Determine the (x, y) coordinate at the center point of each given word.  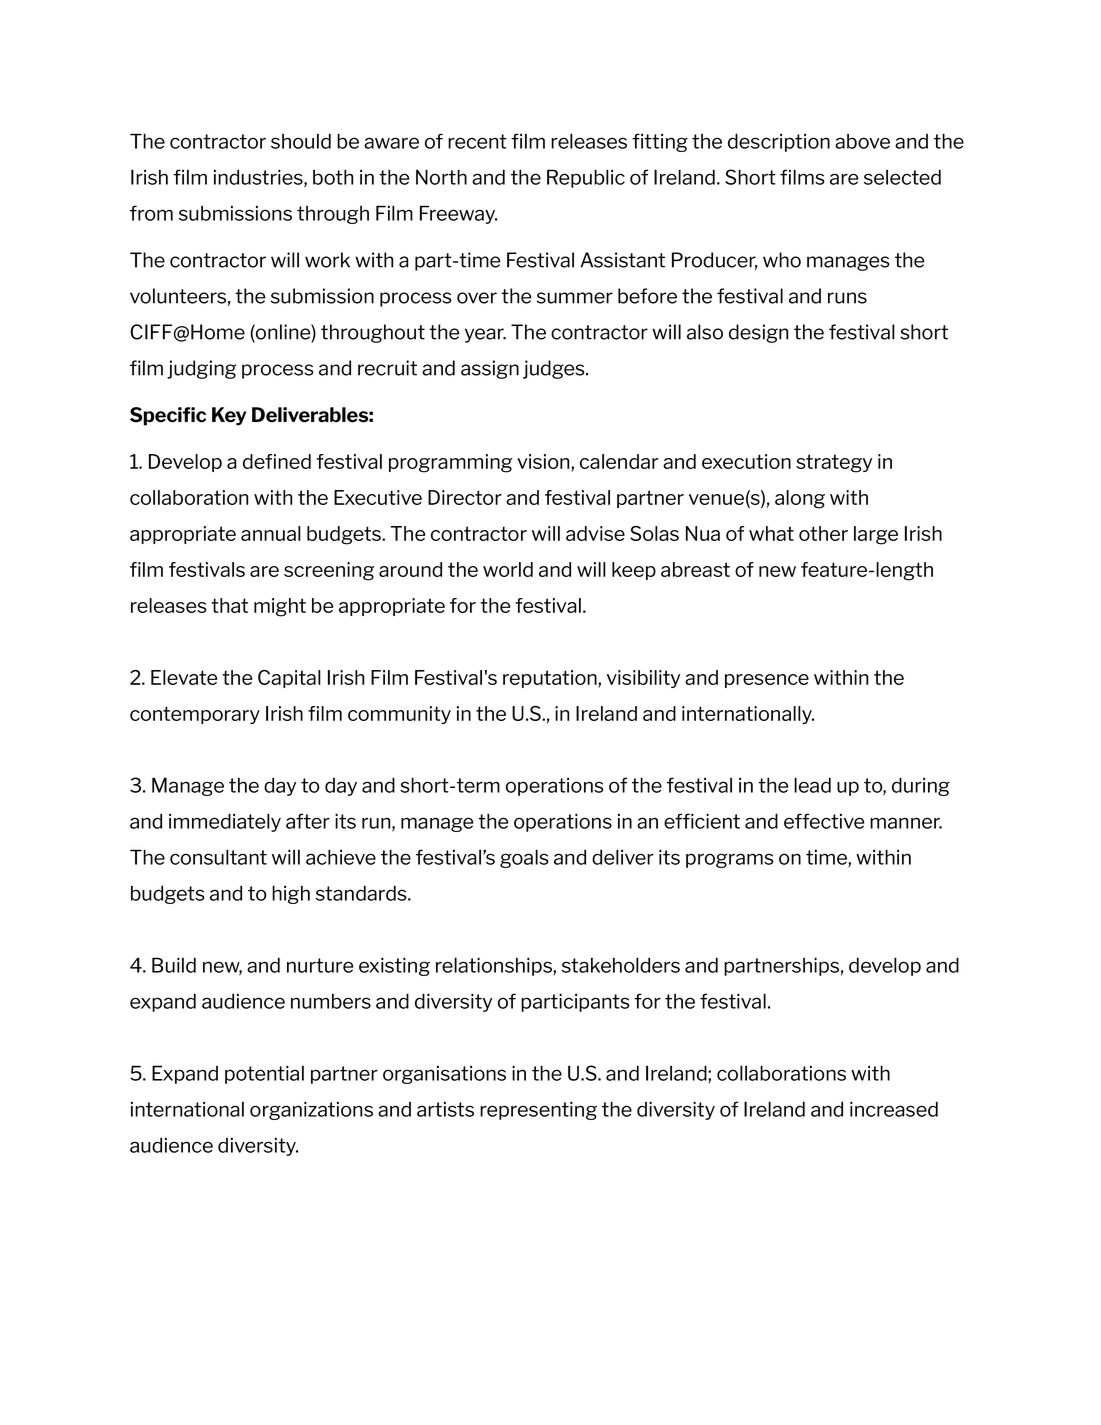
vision (544, 463)
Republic (586, 178)
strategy (834, 463)
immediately (225, 822)
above (862, 141)
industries (259, 178)
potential (264, 1074)
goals (524, 858)
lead (812, 785)
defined (277, 461)
